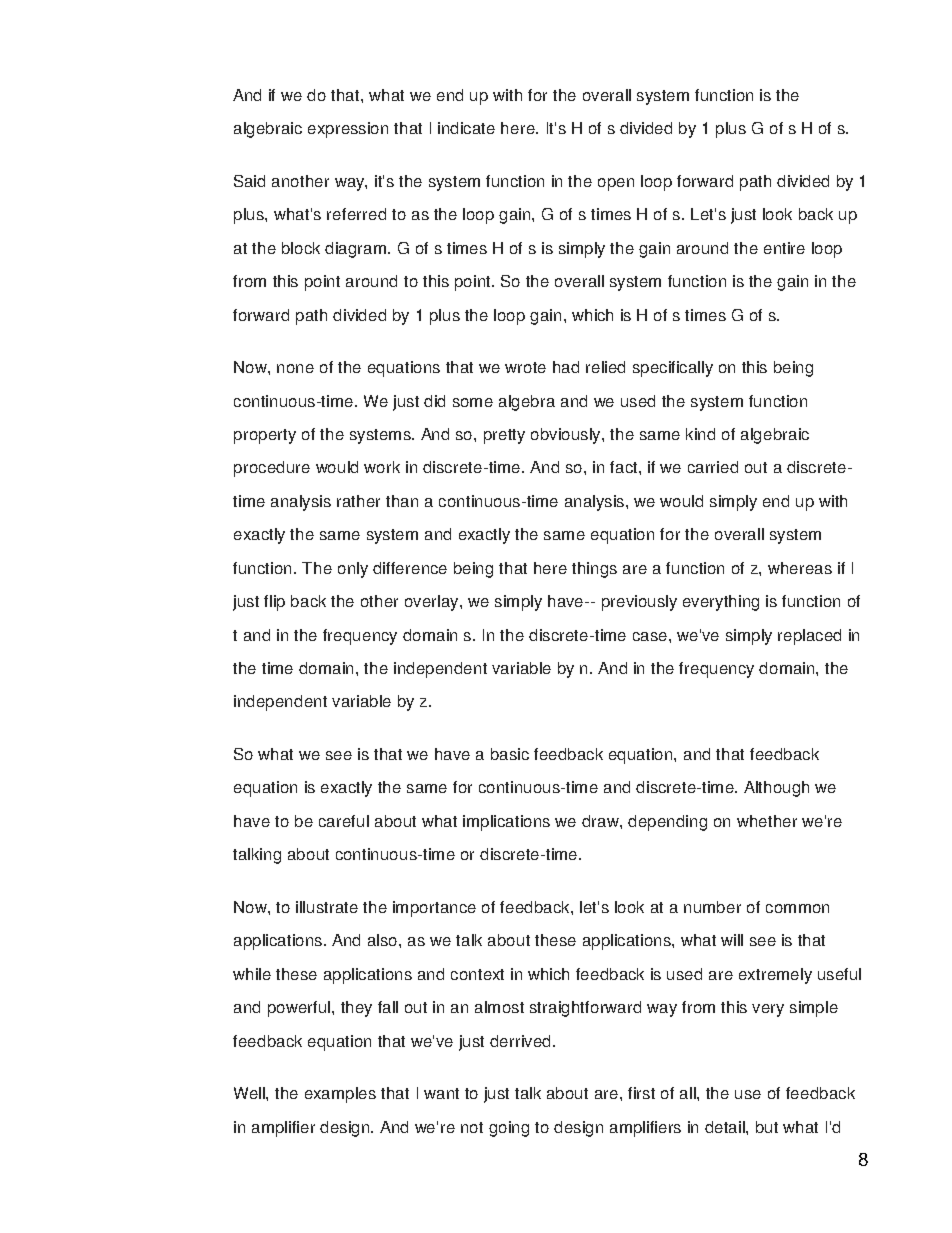 The width and height of the image is (952, 1233). What do you see at coordinates (295, 368) in the image?
I see `none` at bounding box center [295, 368].
